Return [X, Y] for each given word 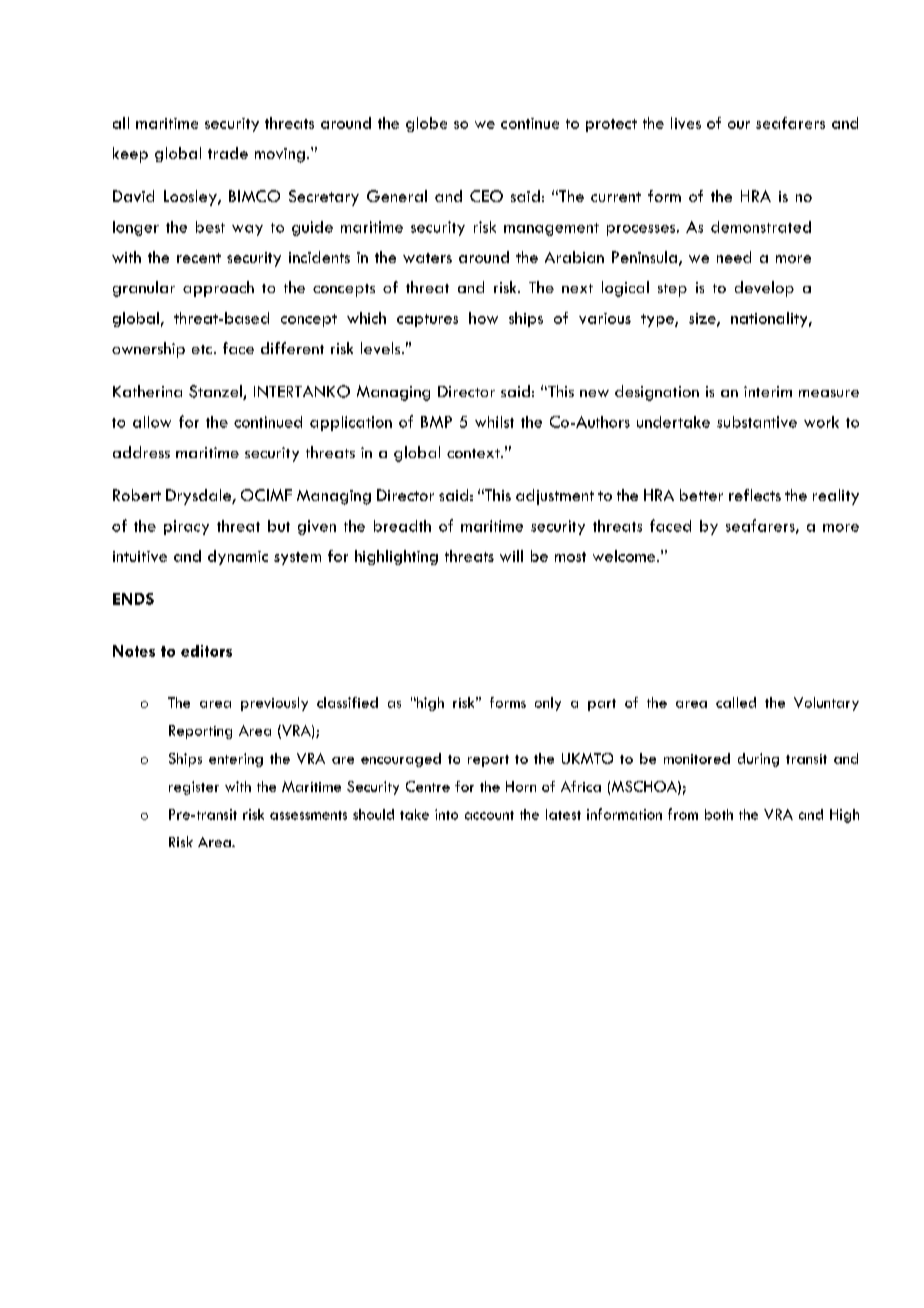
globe [426, 124]
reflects [755, 495]
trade [228, 153]
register [194, 788]
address [141, 452]
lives [686, 123]
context [474, 453]
